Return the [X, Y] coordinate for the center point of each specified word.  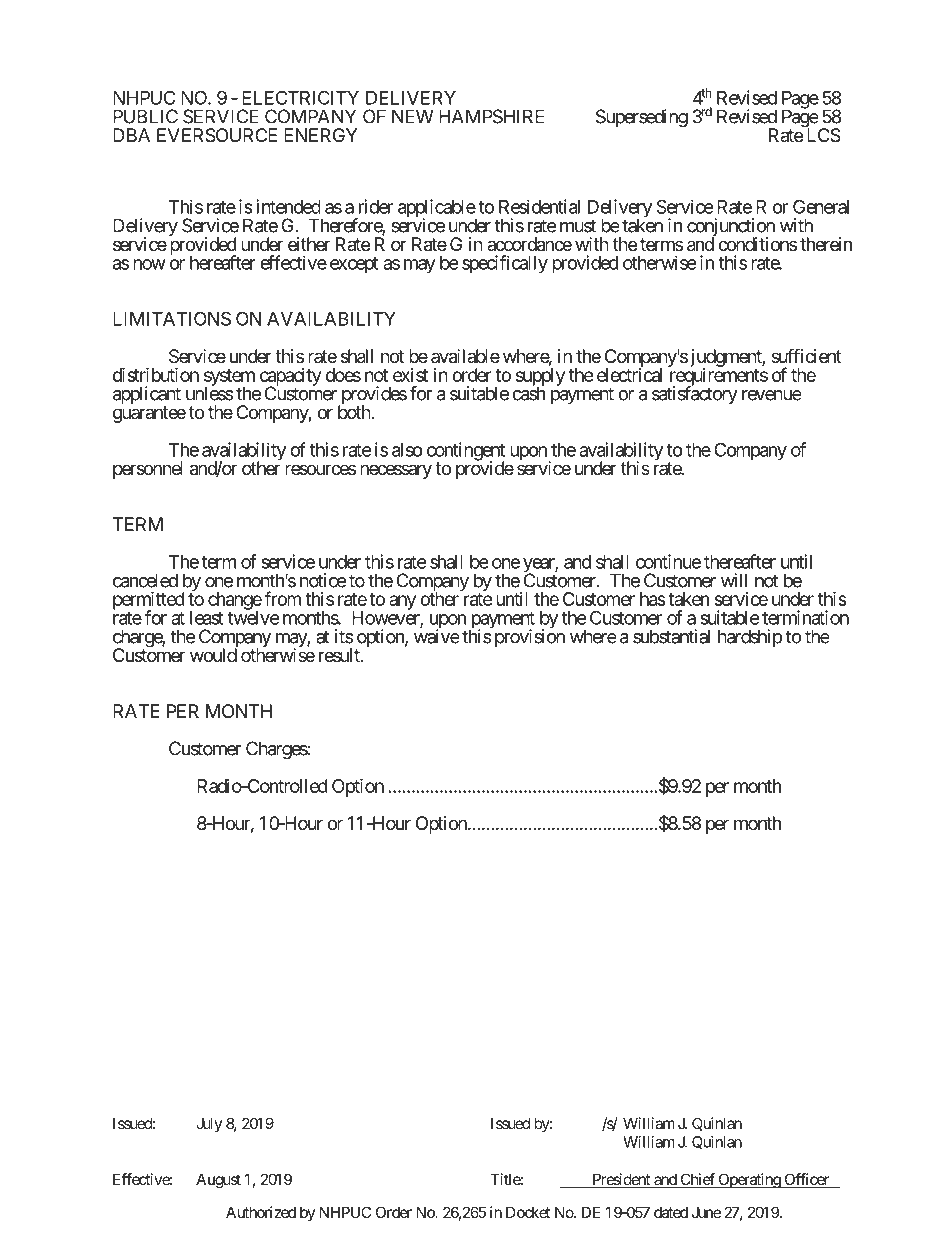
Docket [528, 1212]
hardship [750, 638]
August [218, 1181]
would [213, 655]
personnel [148, 470]
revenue [771, 395]
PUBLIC [145, 116]
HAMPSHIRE [491, 116]
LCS [822, 135]
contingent [466, 452]
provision [530, 637]
